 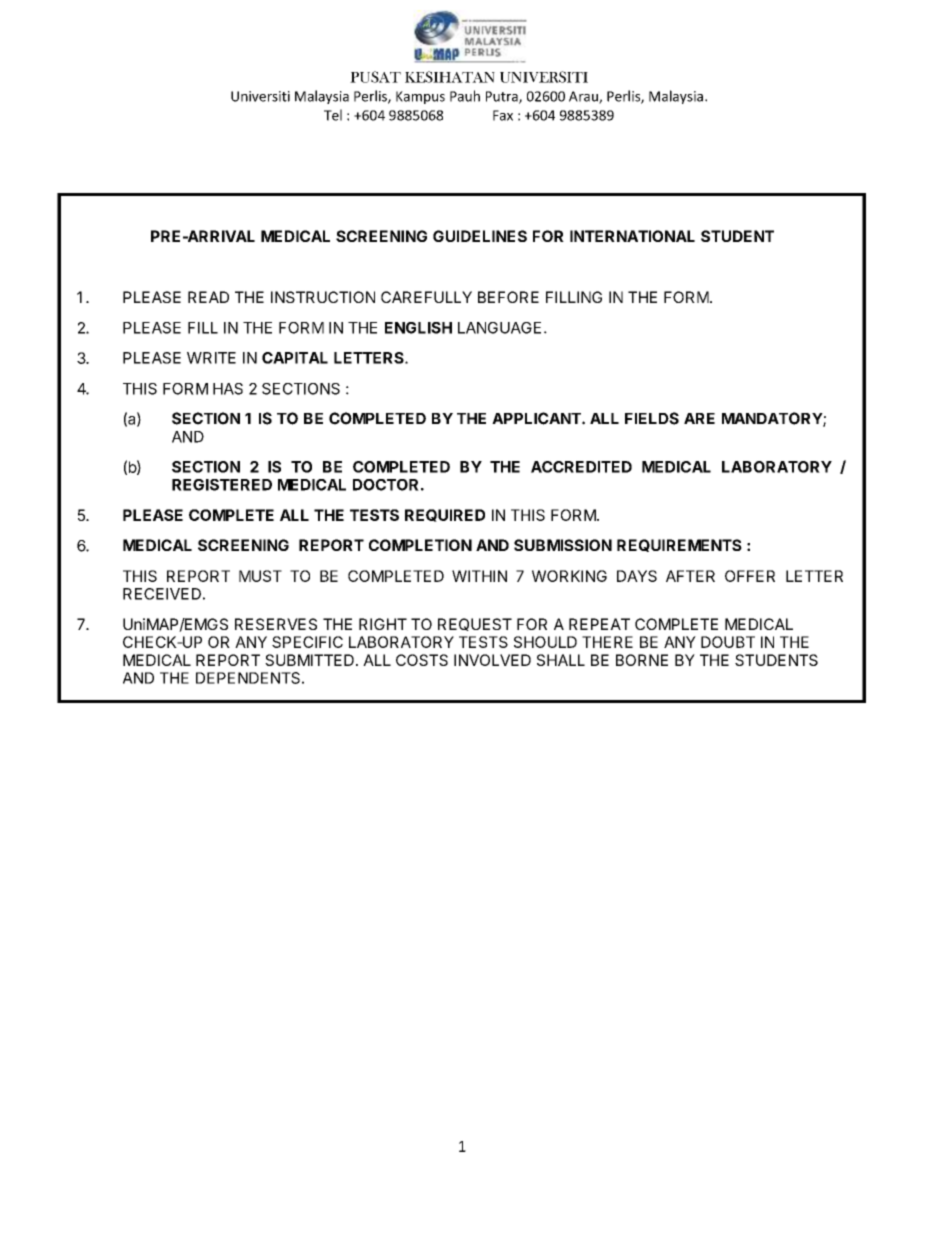 I want to click on Fax, so click(x=503, y=115).
